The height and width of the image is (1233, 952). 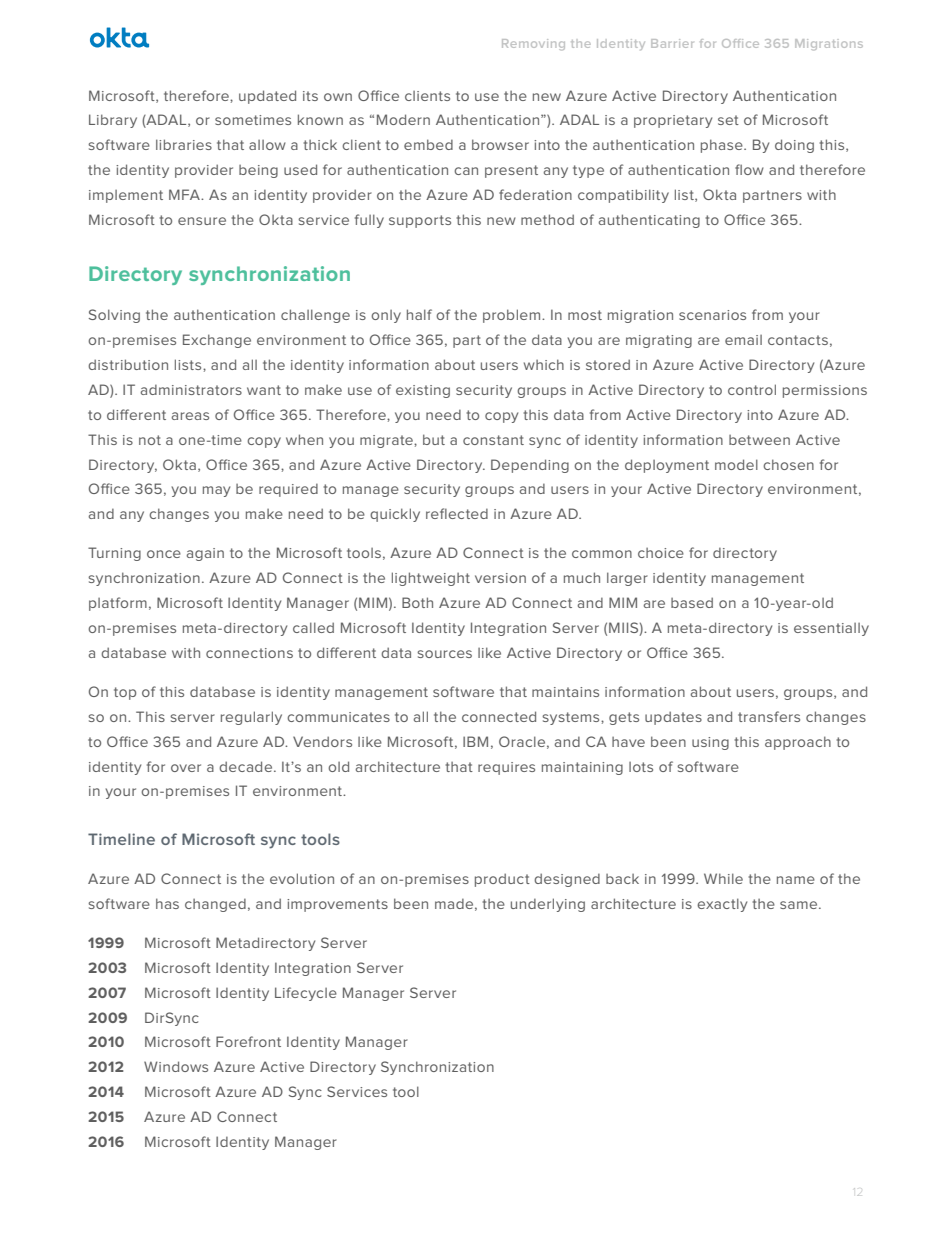 I want to click on again, so click(x=205, y=554).
